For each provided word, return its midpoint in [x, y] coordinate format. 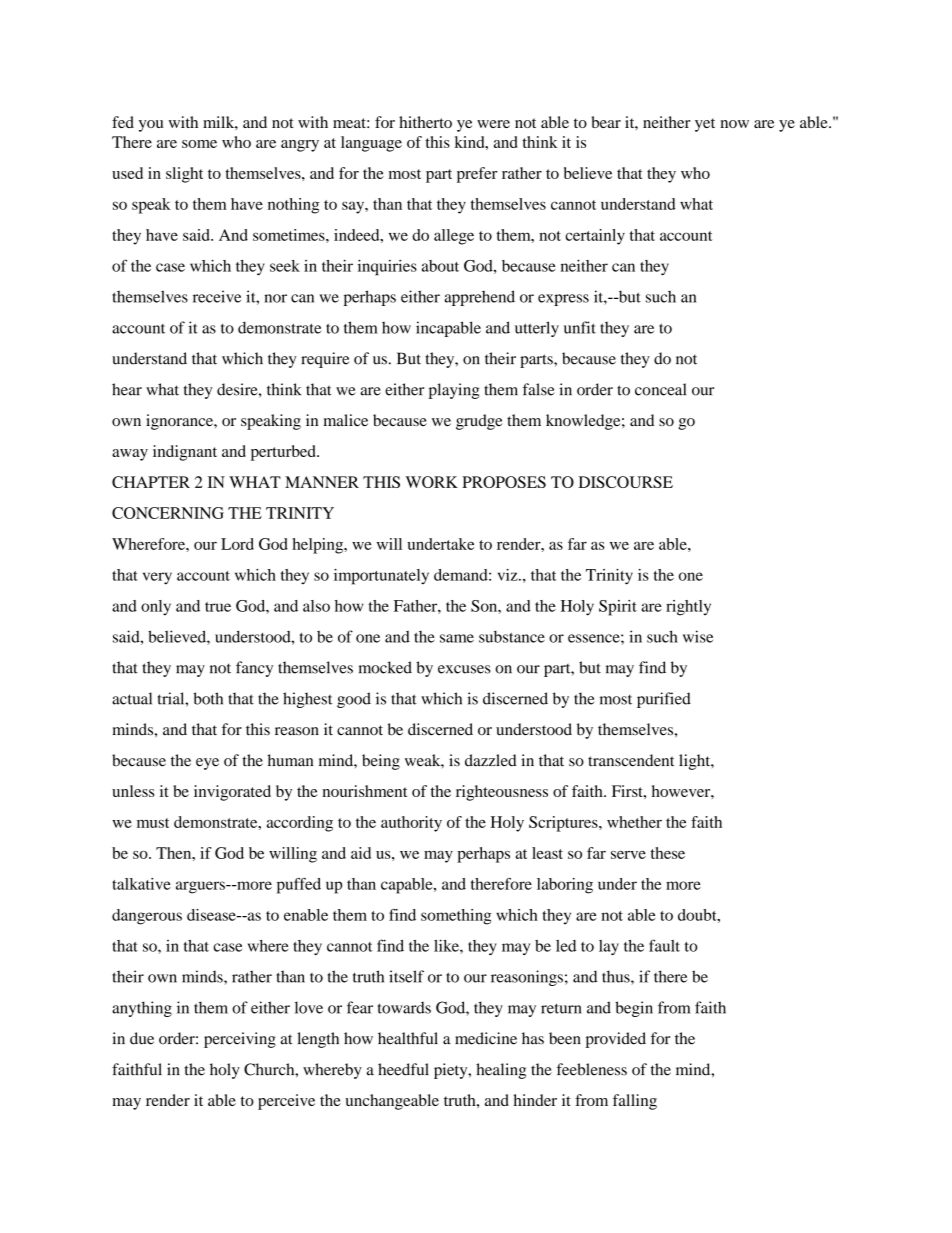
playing [454, 391]
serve [628, 855]
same [457, 638]
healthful [408, 1038]
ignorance [180, 422]
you [151, 126]
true [218, 607]
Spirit [618, 608]
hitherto [425, 122]
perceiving [240, 1040]
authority [411, 824]
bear [606, 122]
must [153, 823]
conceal [660, 389]
